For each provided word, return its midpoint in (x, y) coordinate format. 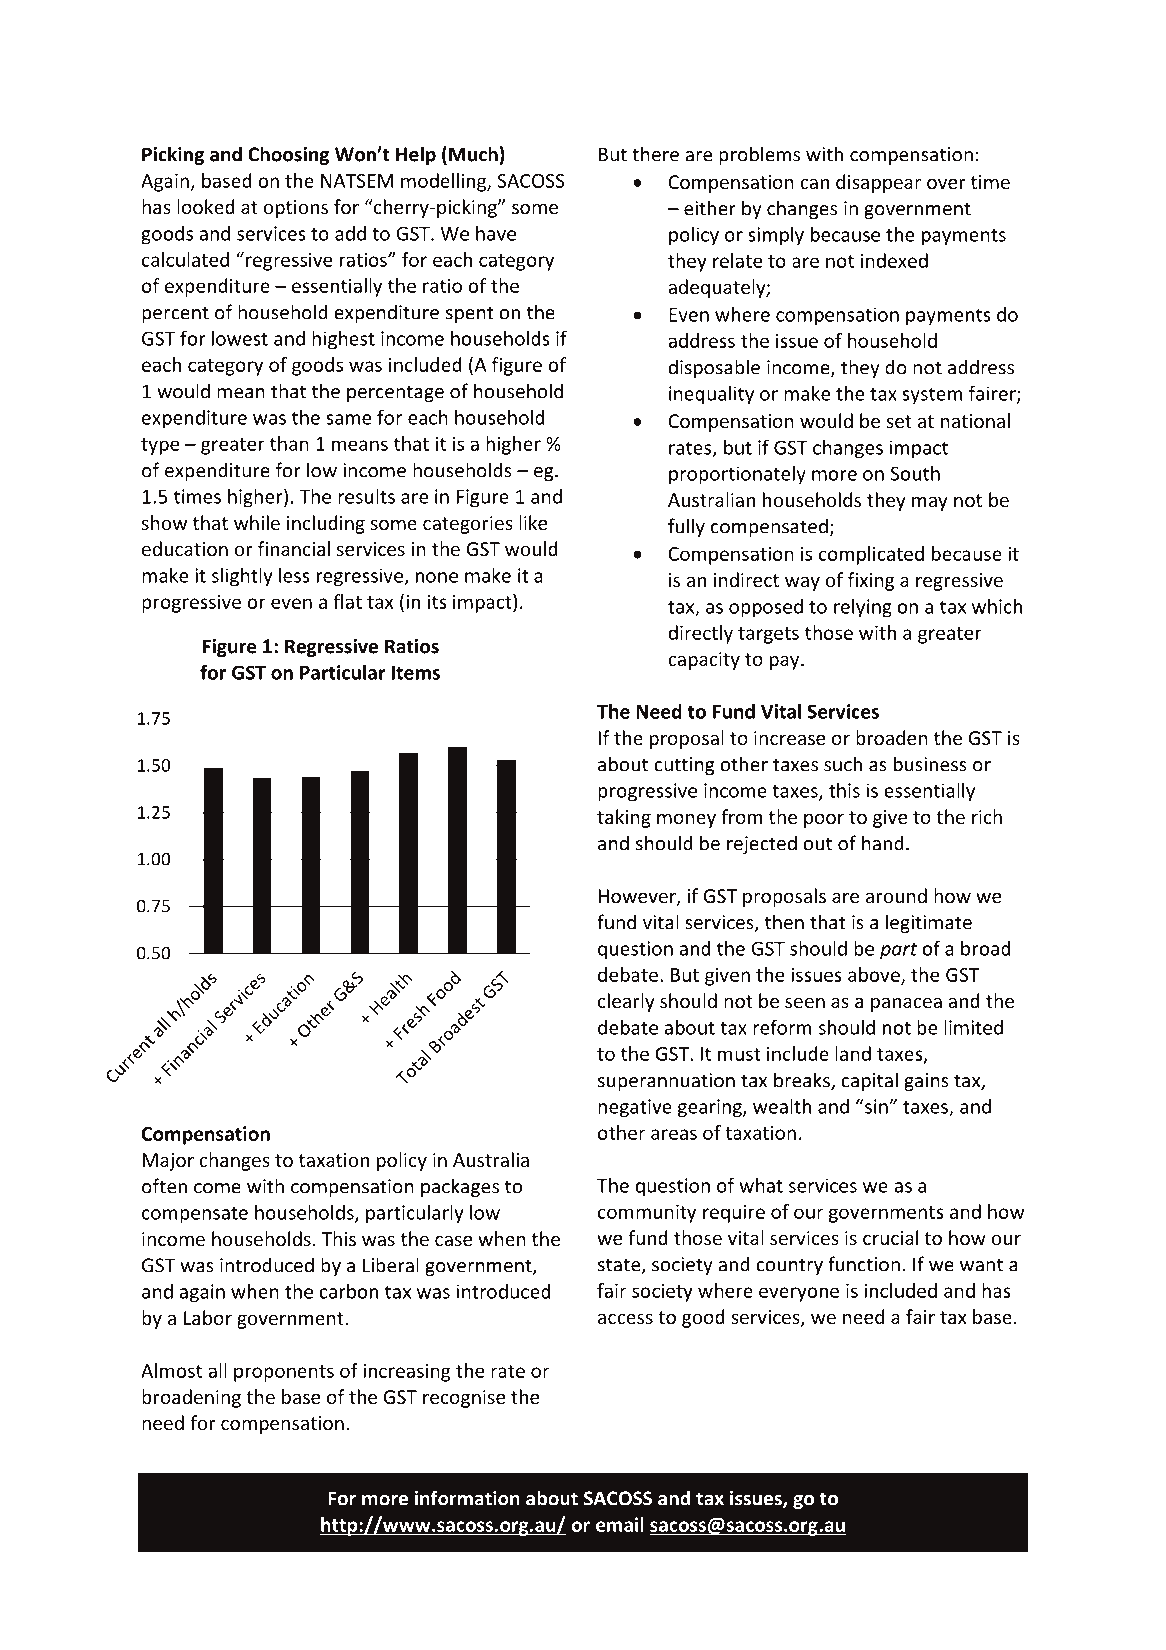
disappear (878, 183)
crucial (890, 1237)
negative (635, 1108)
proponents (284, 1373)
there (655, 154)
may (930, 503)
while (257, 522)
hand (883, 843)
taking (624, 818)
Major (168, 1162)
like (533, 522)
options (295, 209)
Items (415, 672)
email (620, 1524)
